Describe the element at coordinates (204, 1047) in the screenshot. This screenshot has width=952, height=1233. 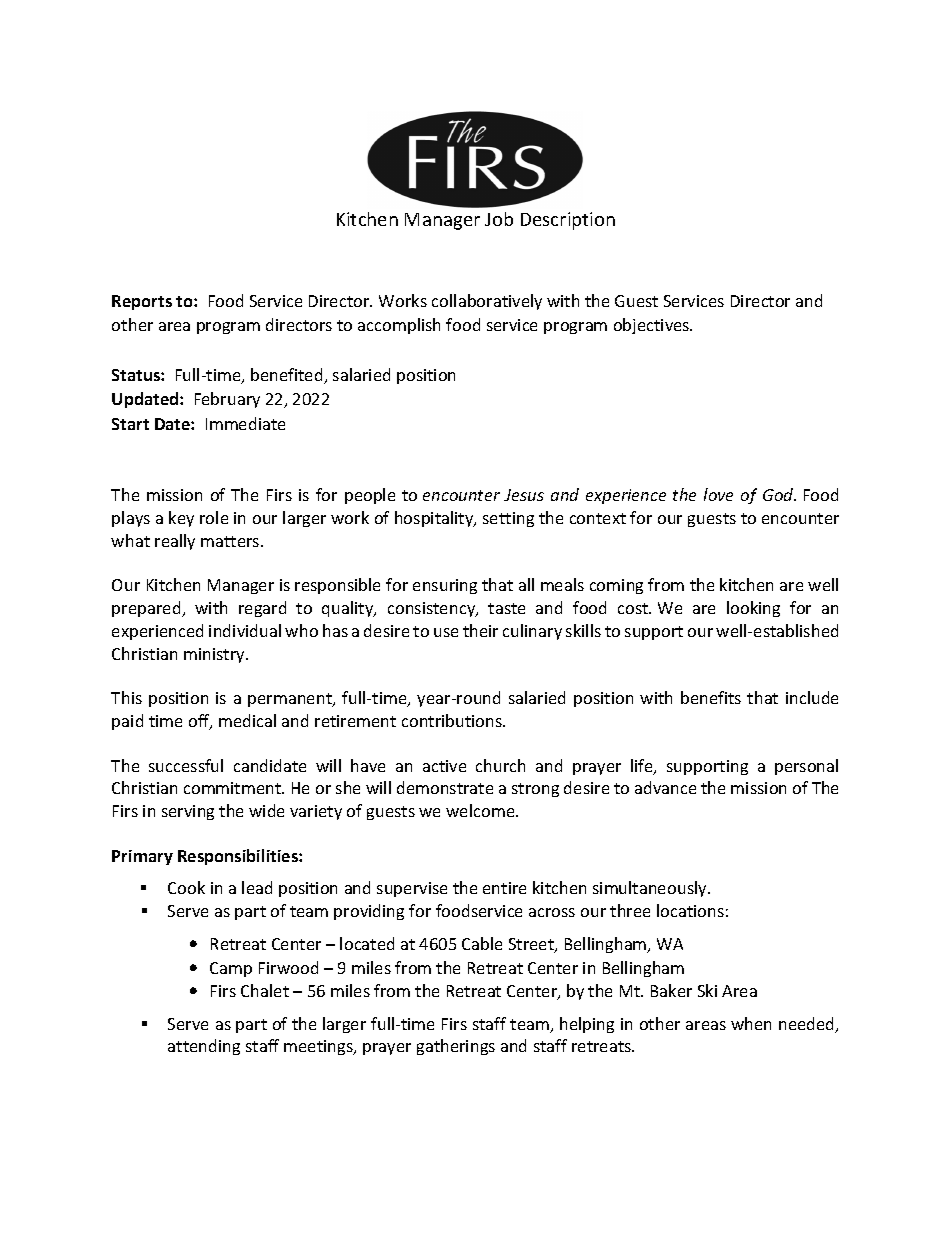
I see `attending` at that location.
